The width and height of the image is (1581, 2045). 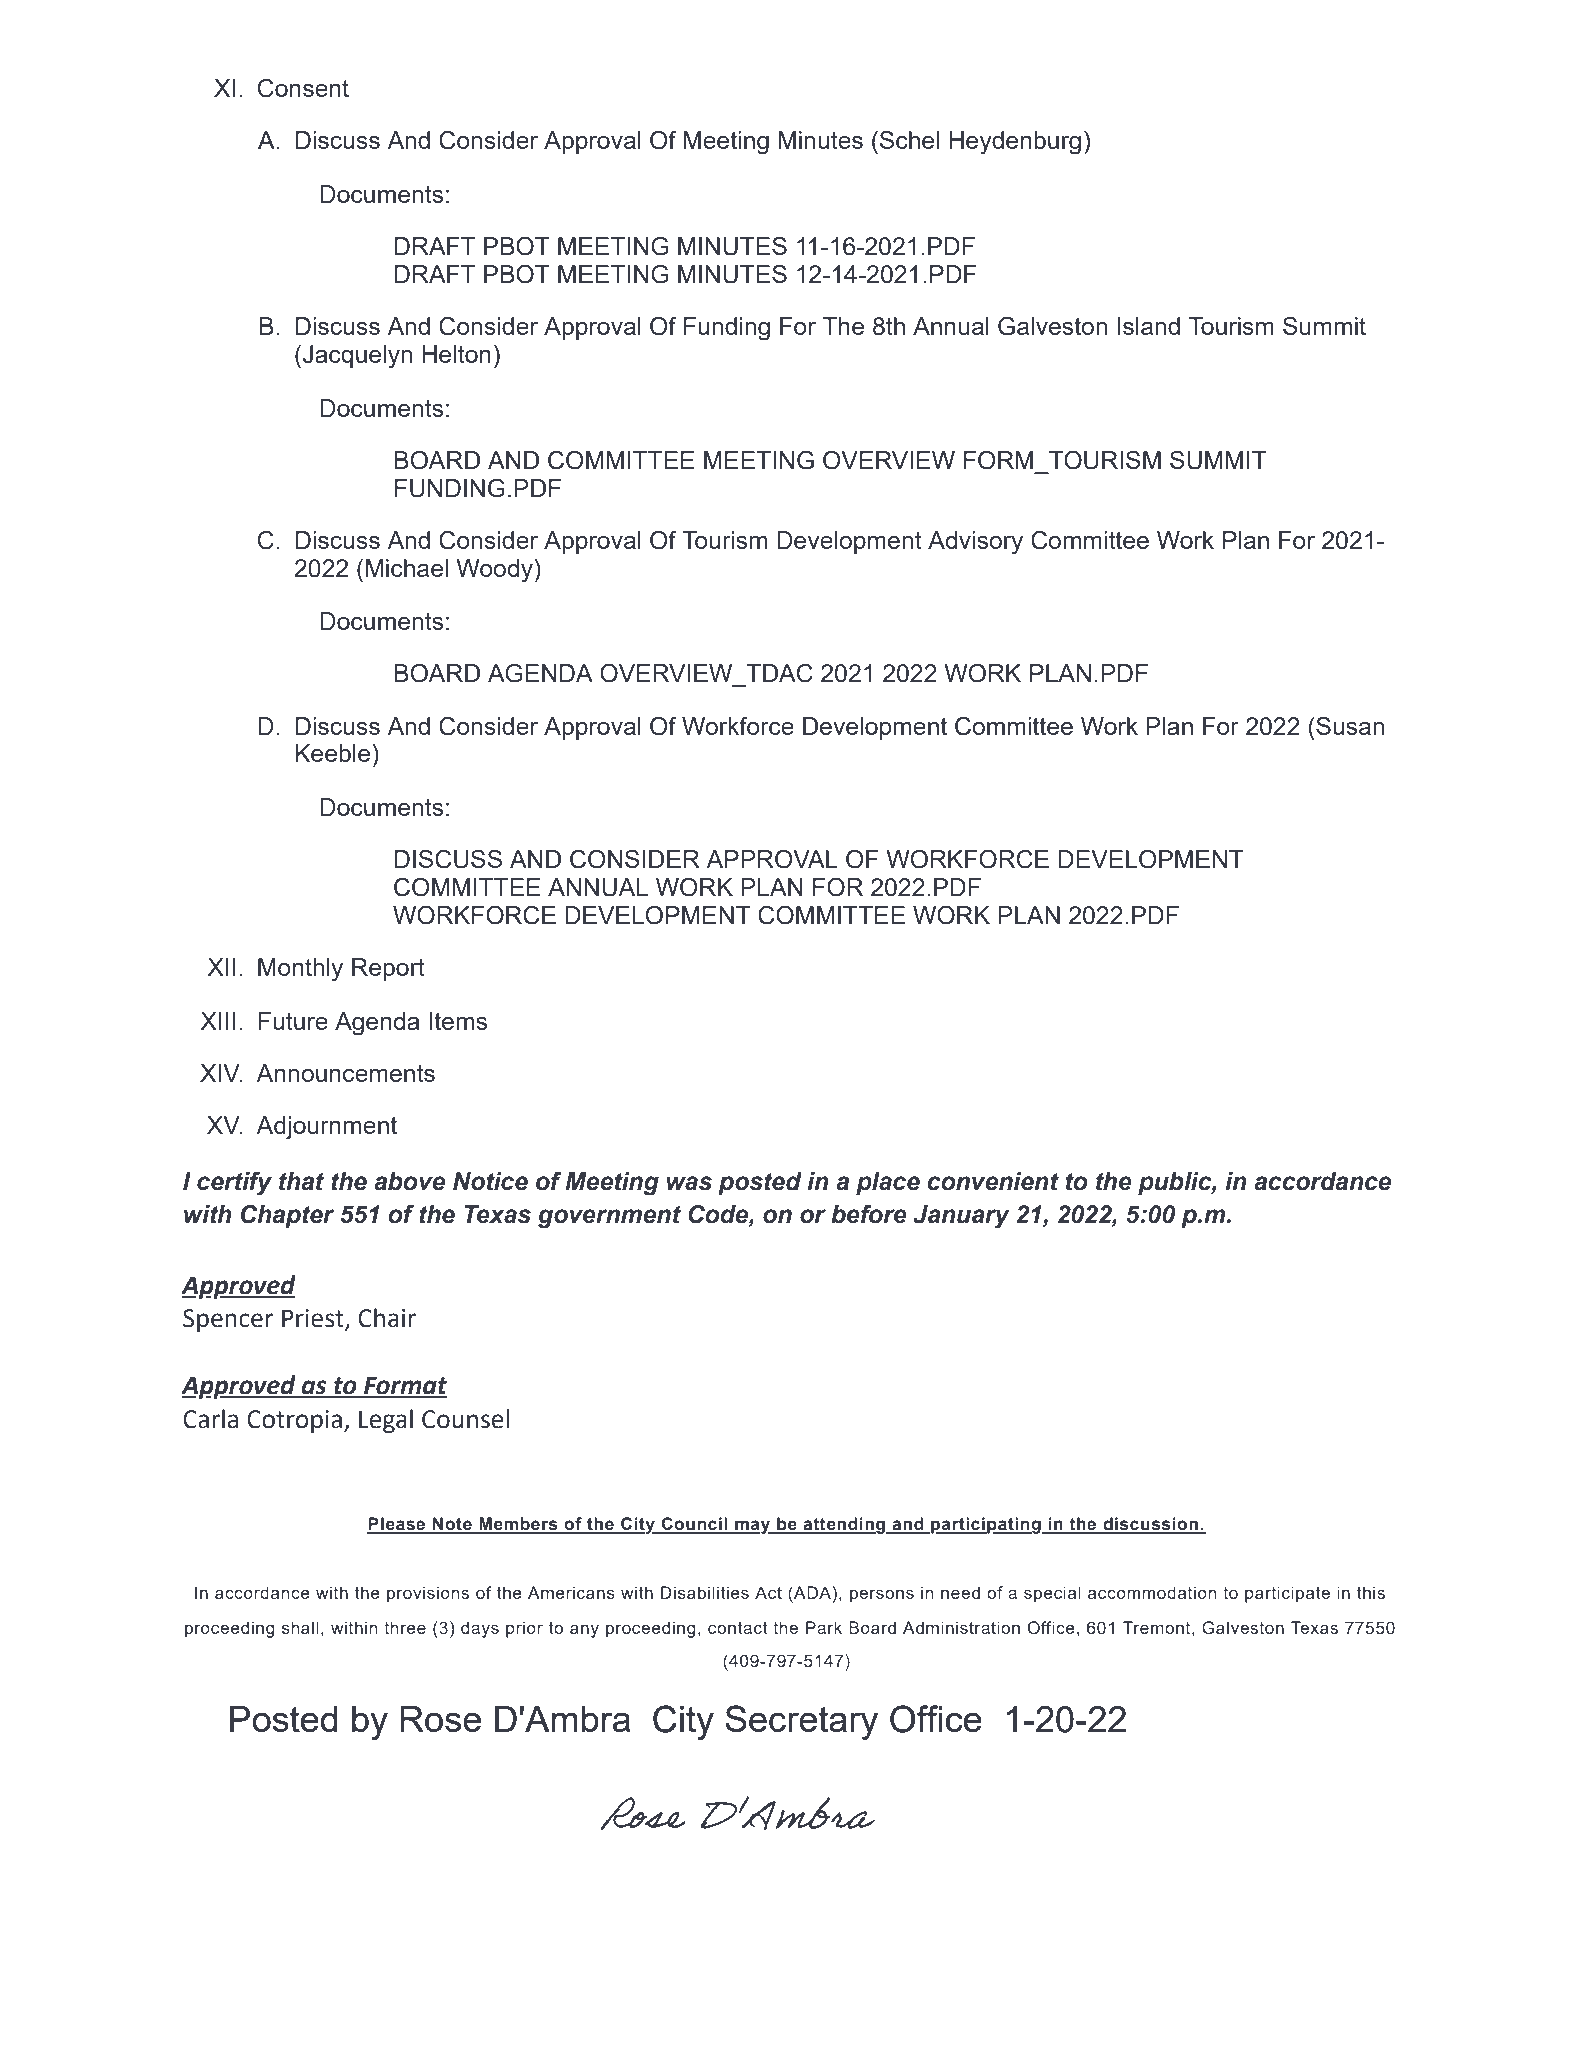 I want to click on shall, so click(x=300, y=1627).
